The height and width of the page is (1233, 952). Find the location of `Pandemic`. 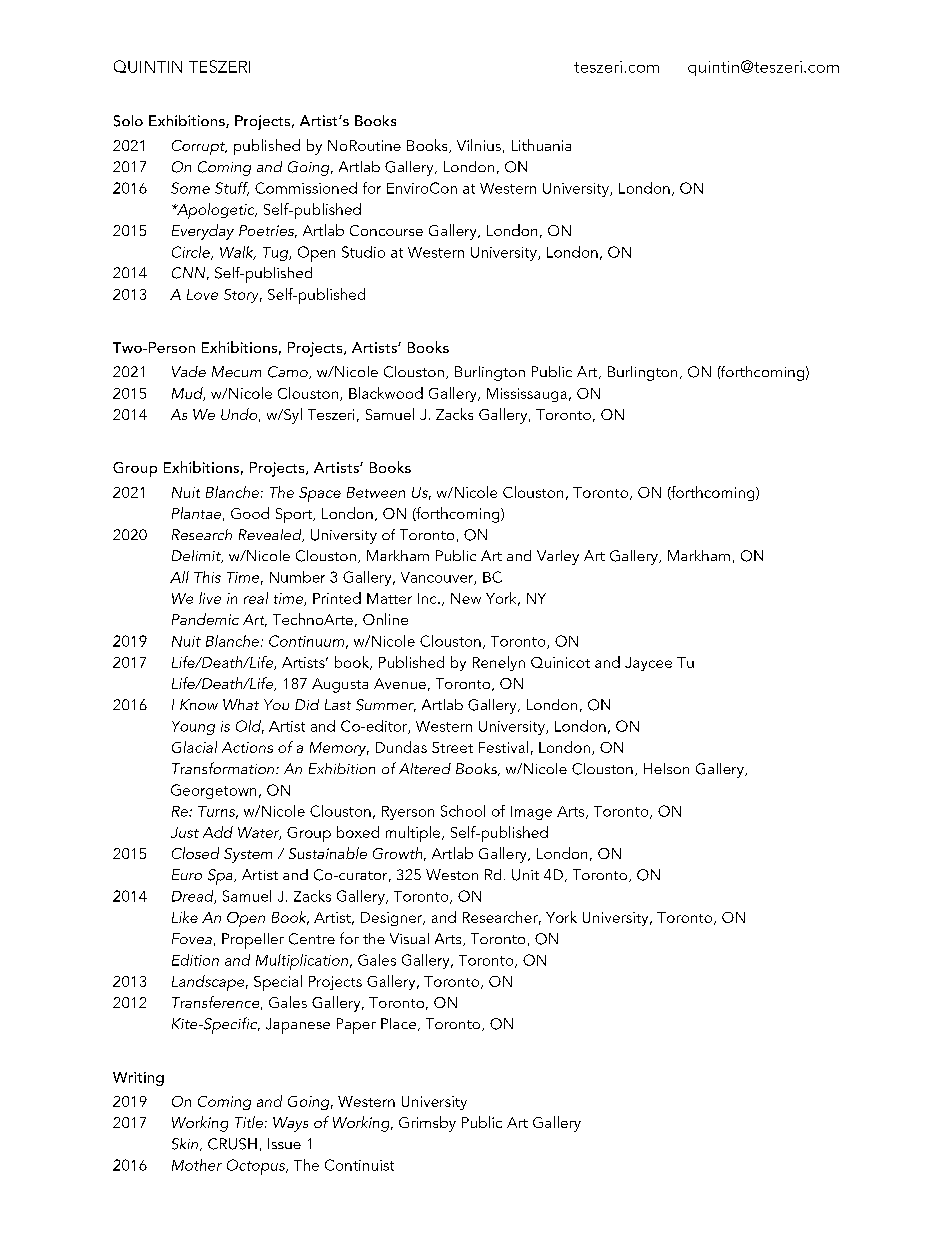

Pandemic is located at coordinates (205, 619).
